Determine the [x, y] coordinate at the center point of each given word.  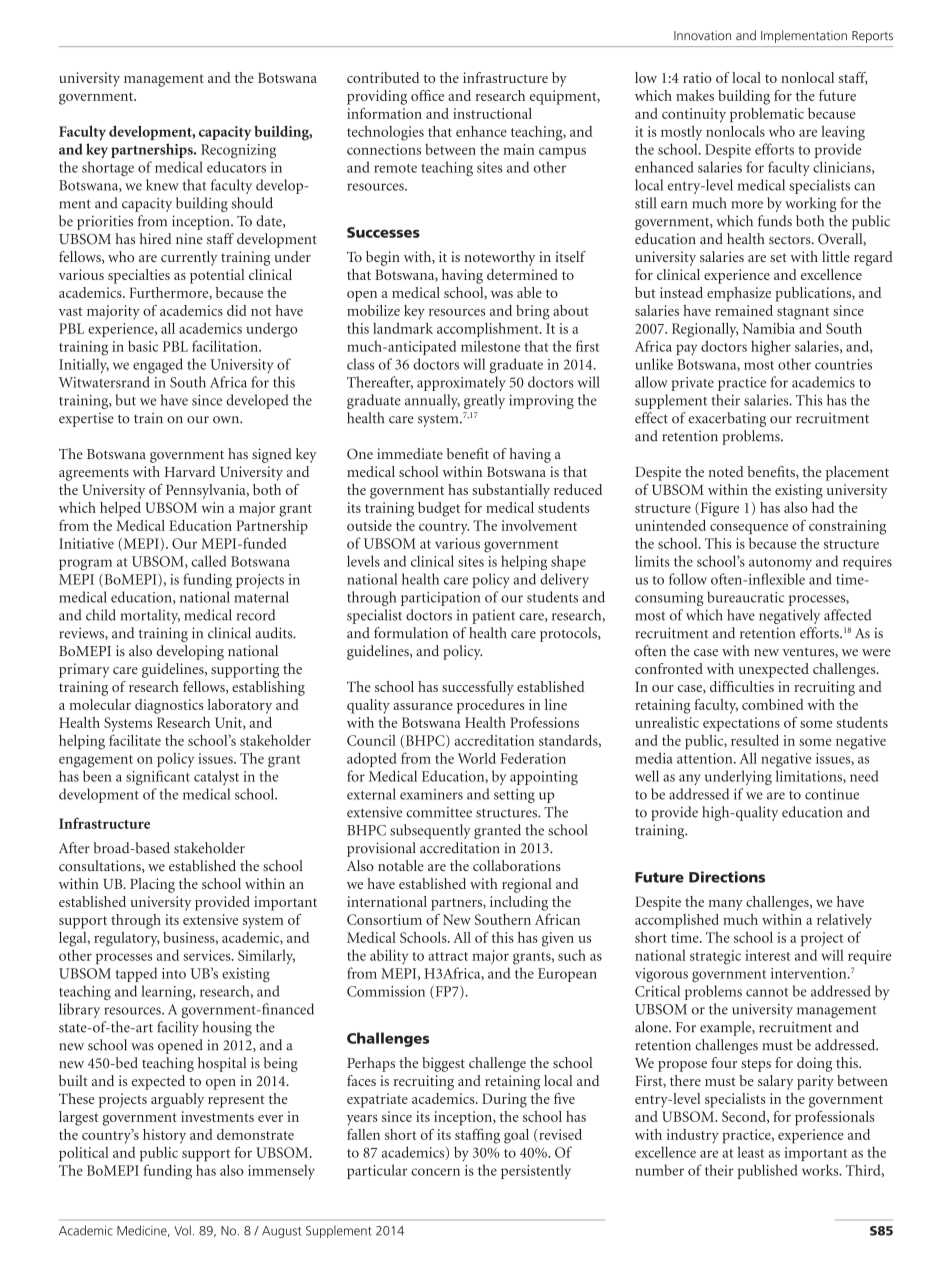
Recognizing [238, 151]
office [427, 95]
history [164, 1136]
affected [848, 615]
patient [493, 617]
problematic [767, 115]
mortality [150, 616]
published [767, 1171]
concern [435, 1172]
